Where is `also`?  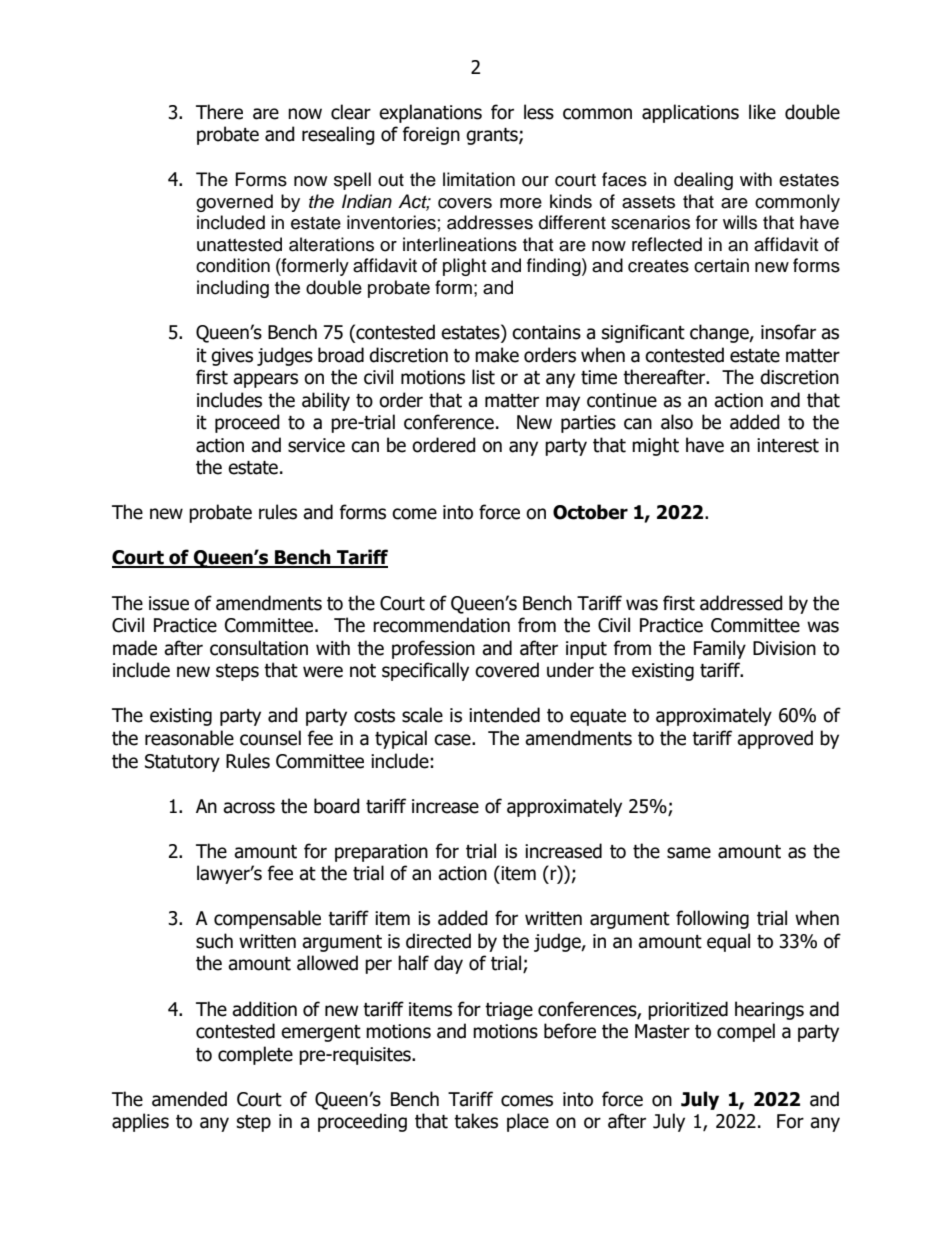 also is located at coordinates (677, 422).
